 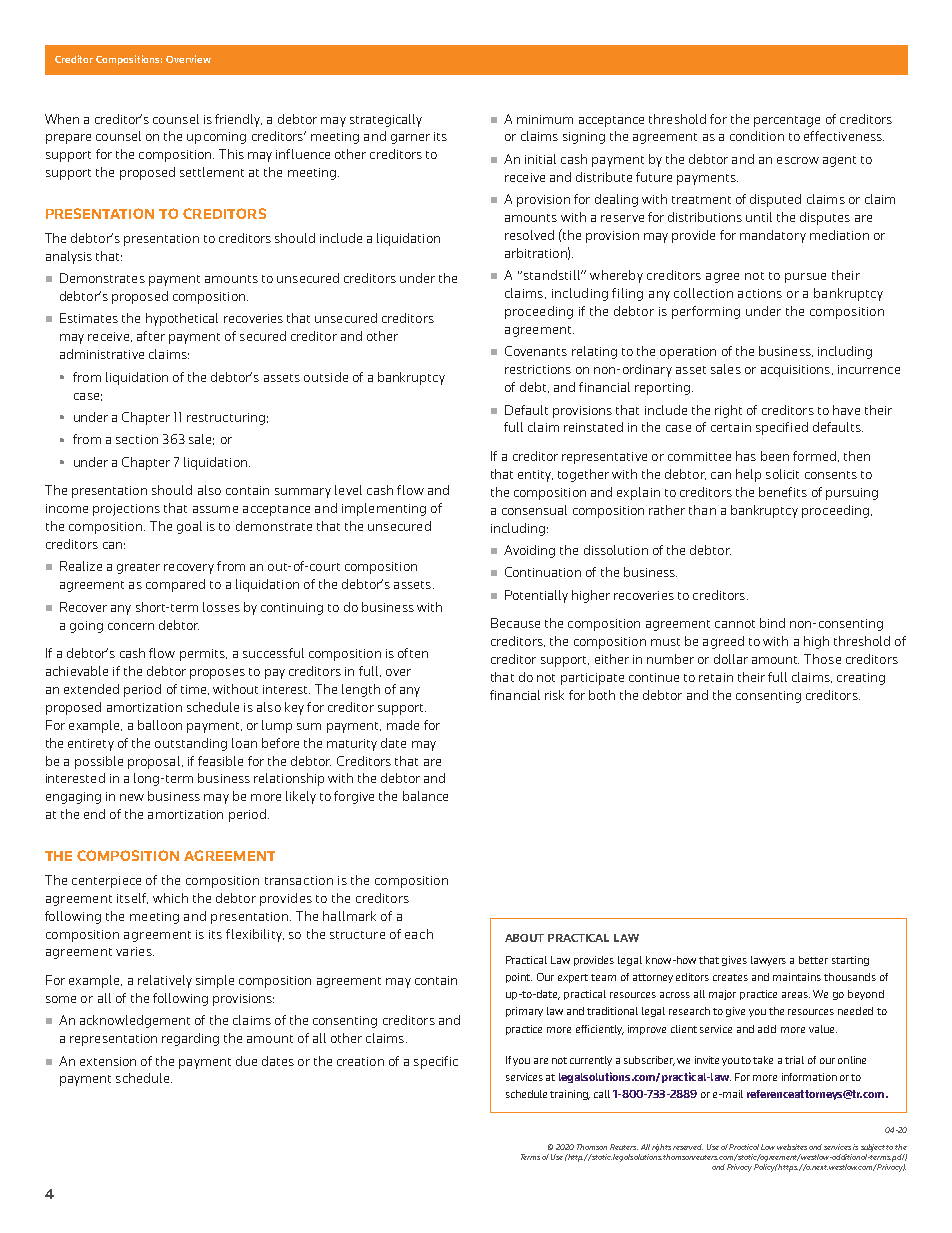 What do you see at coordinates (436, 1062) in the page?
I see `specific` at bounding box center [436, 1062].
